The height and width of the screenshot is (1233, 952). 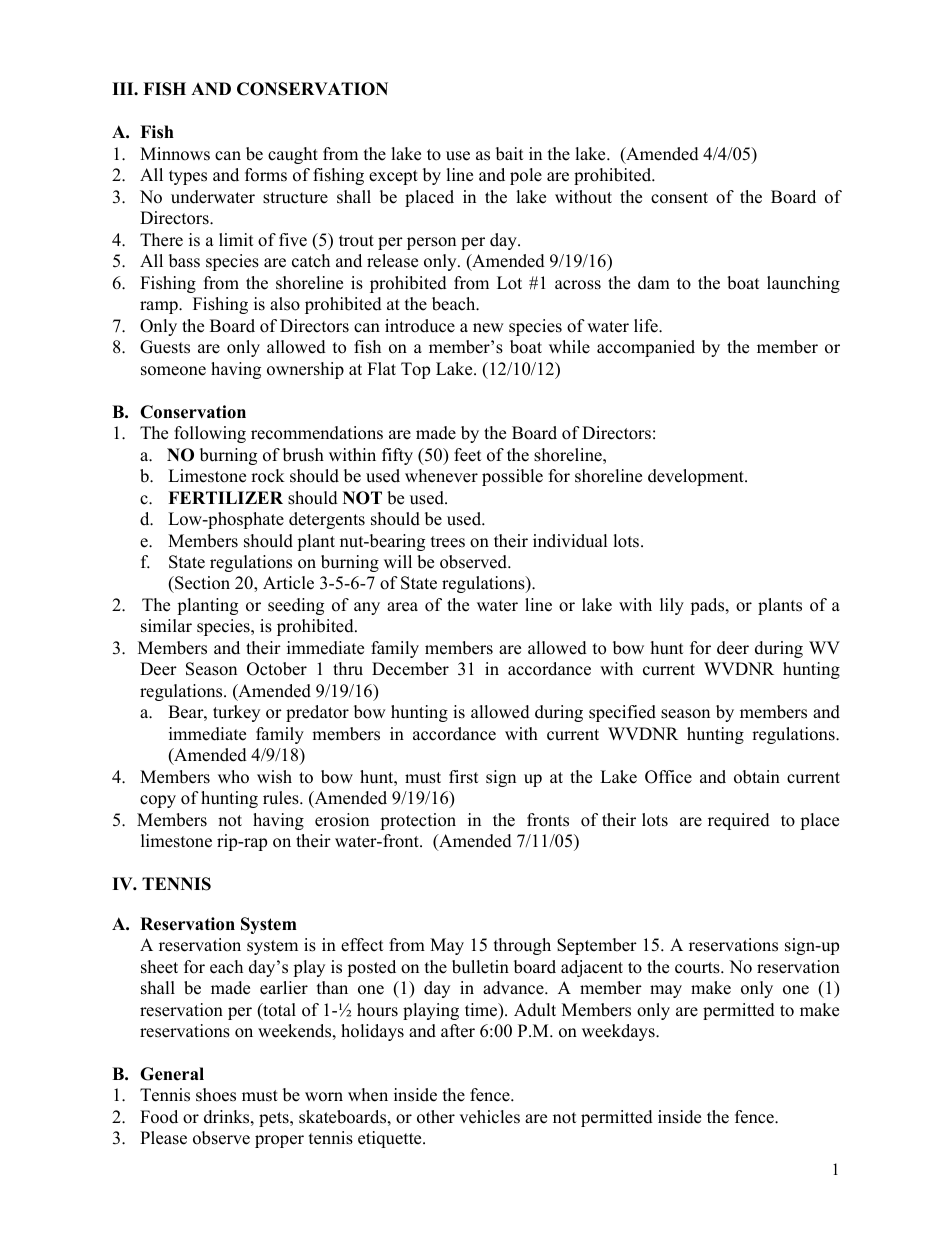 What do you see at coordinates (277, 669) in the screenshot?
I see `October` at bounding box center [277, 669].
